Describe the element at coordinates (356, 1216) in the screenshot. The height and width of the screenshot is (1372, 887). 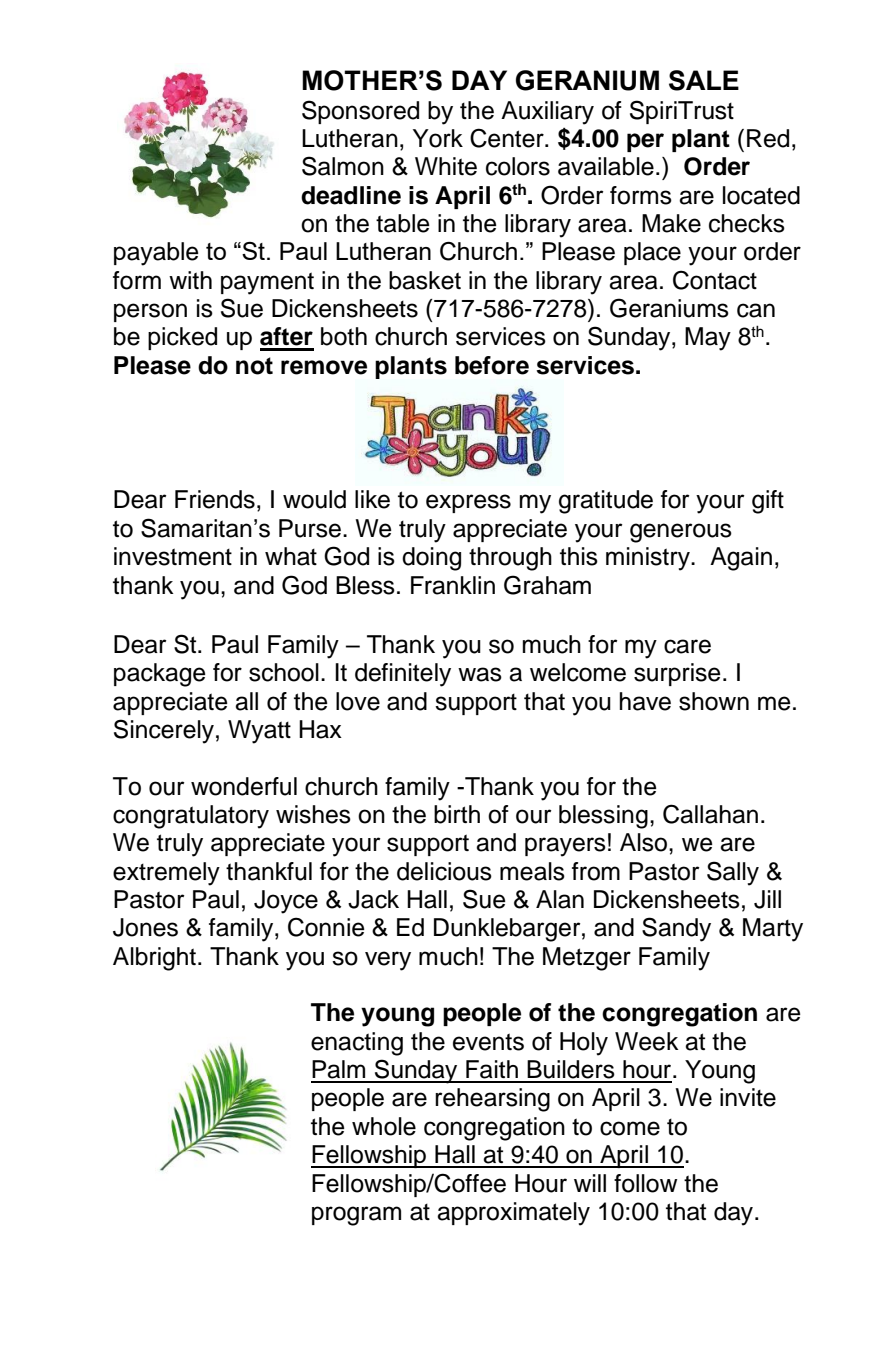
I see `program` at that location.
